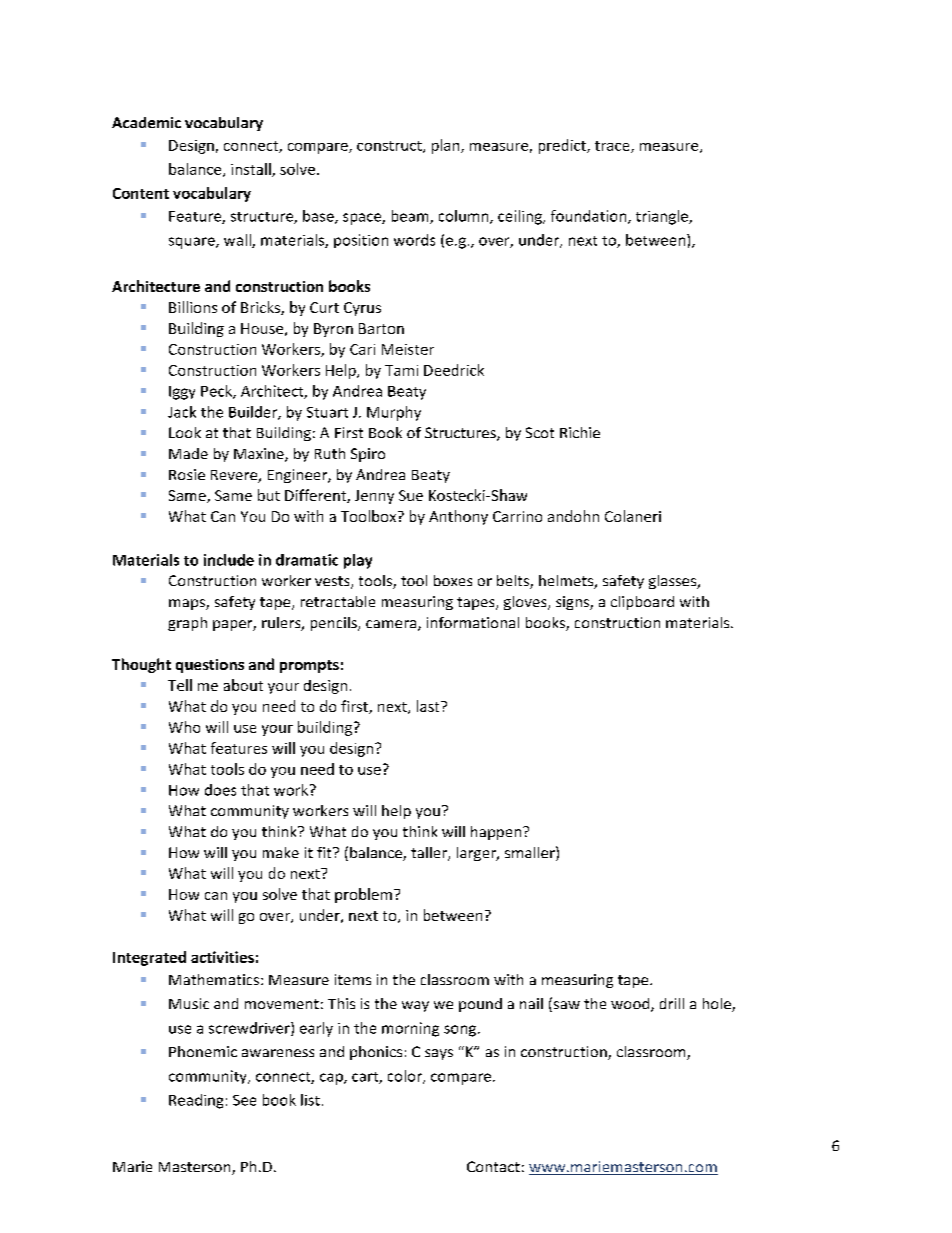  Describe the element at coordinates (473, 622) in the screenshot. I see `informational` at that location.
